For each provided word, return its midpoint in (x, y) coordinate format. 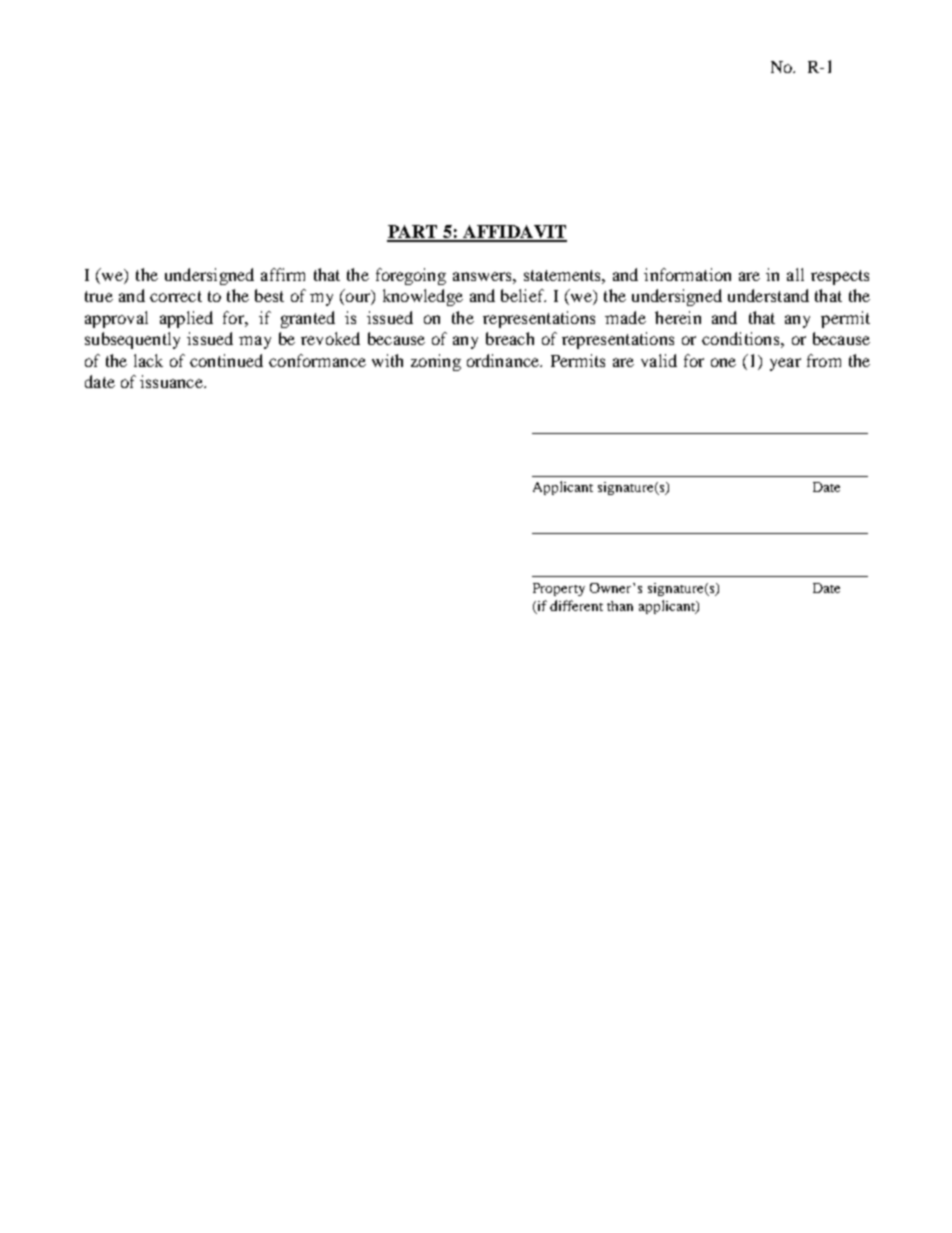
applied (186, 319)
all (795, 274)
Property (559, 589)
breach (510, 338)
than (620, 606)
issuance (172, 381)
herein (678, 317)
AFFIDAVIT (514, 233)
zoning (436, 362)
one (723, 362)
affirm (283, 274)
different (576, 605)
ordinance (504, 360)
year (785, 364)
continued (226, 360)
